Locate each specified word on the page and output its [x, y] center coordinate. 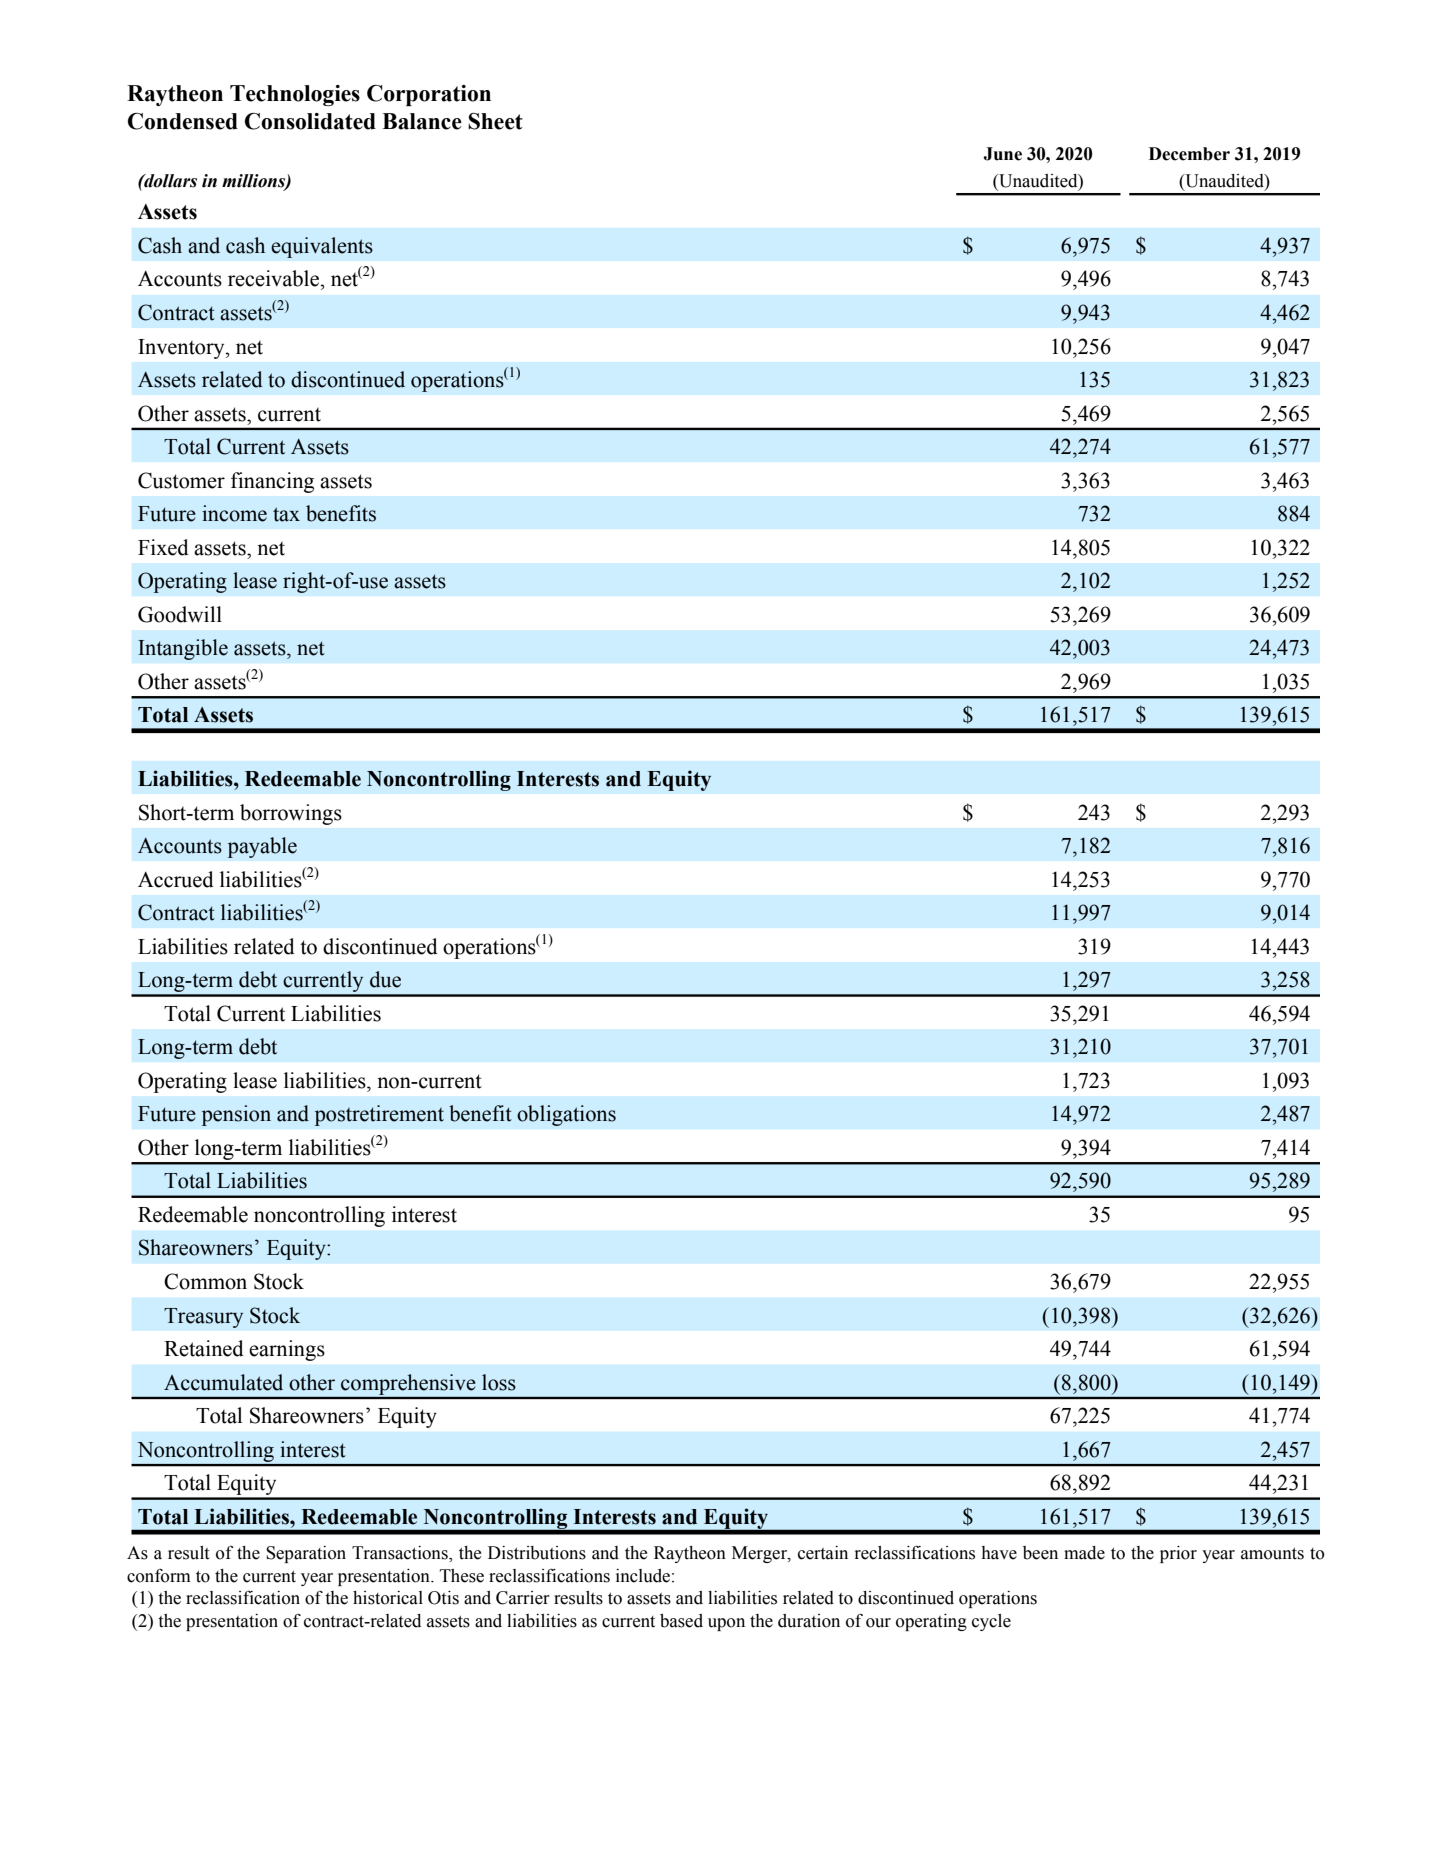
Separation [306, 1554]
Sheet [495, 121]
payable [262, 847]
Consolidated [310, 121]
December [1189, 154]
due [385, 979]
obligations [566, 1115]
